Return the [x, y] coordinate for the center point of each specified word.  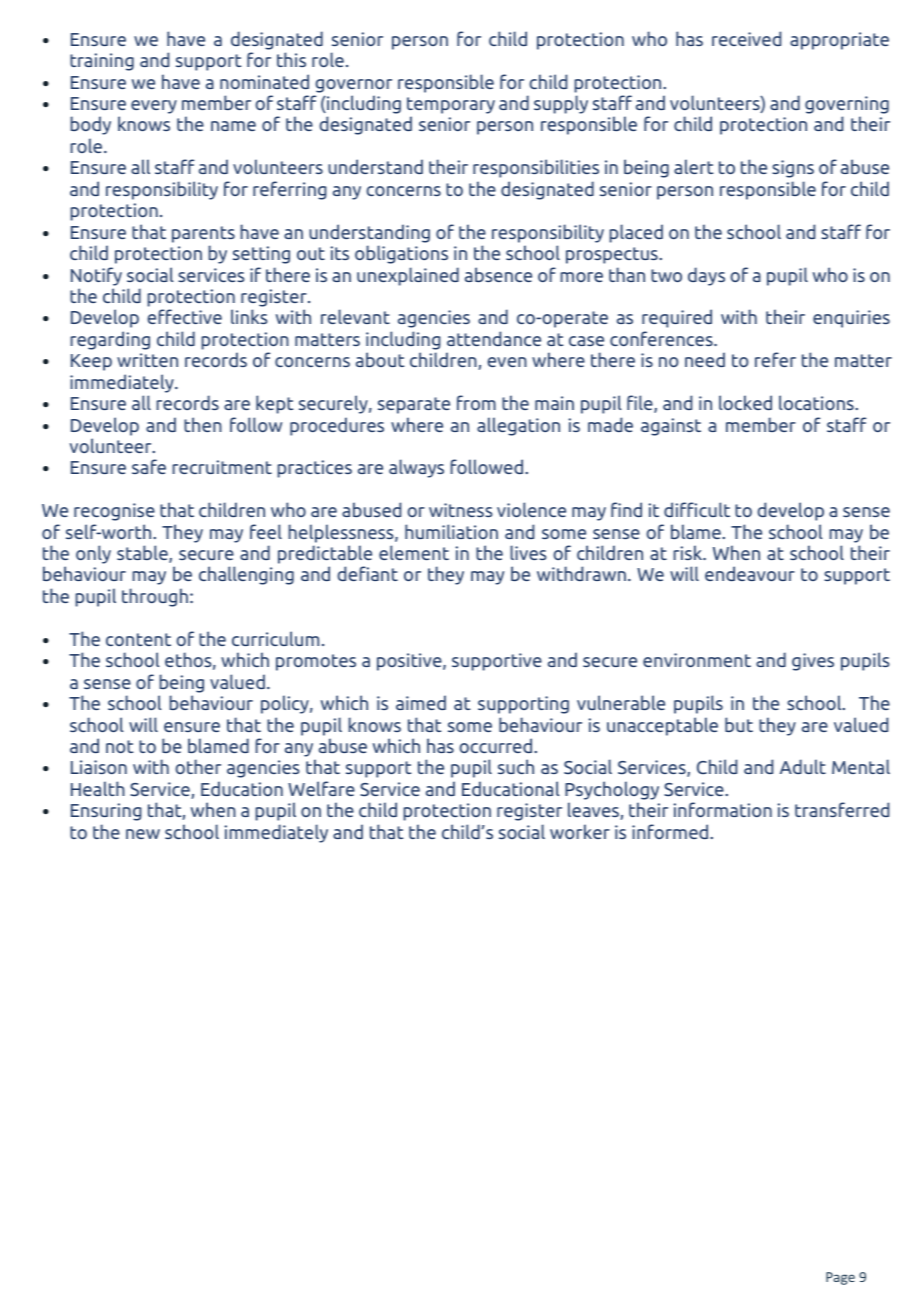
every [154, 107]
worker [580, 831]
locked [745, 402]
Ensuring [106, 812]
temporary [451, 107]
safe [149, 466]
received [746, 38]
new [143, 834]
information [723, 809]
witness [461, 510]
